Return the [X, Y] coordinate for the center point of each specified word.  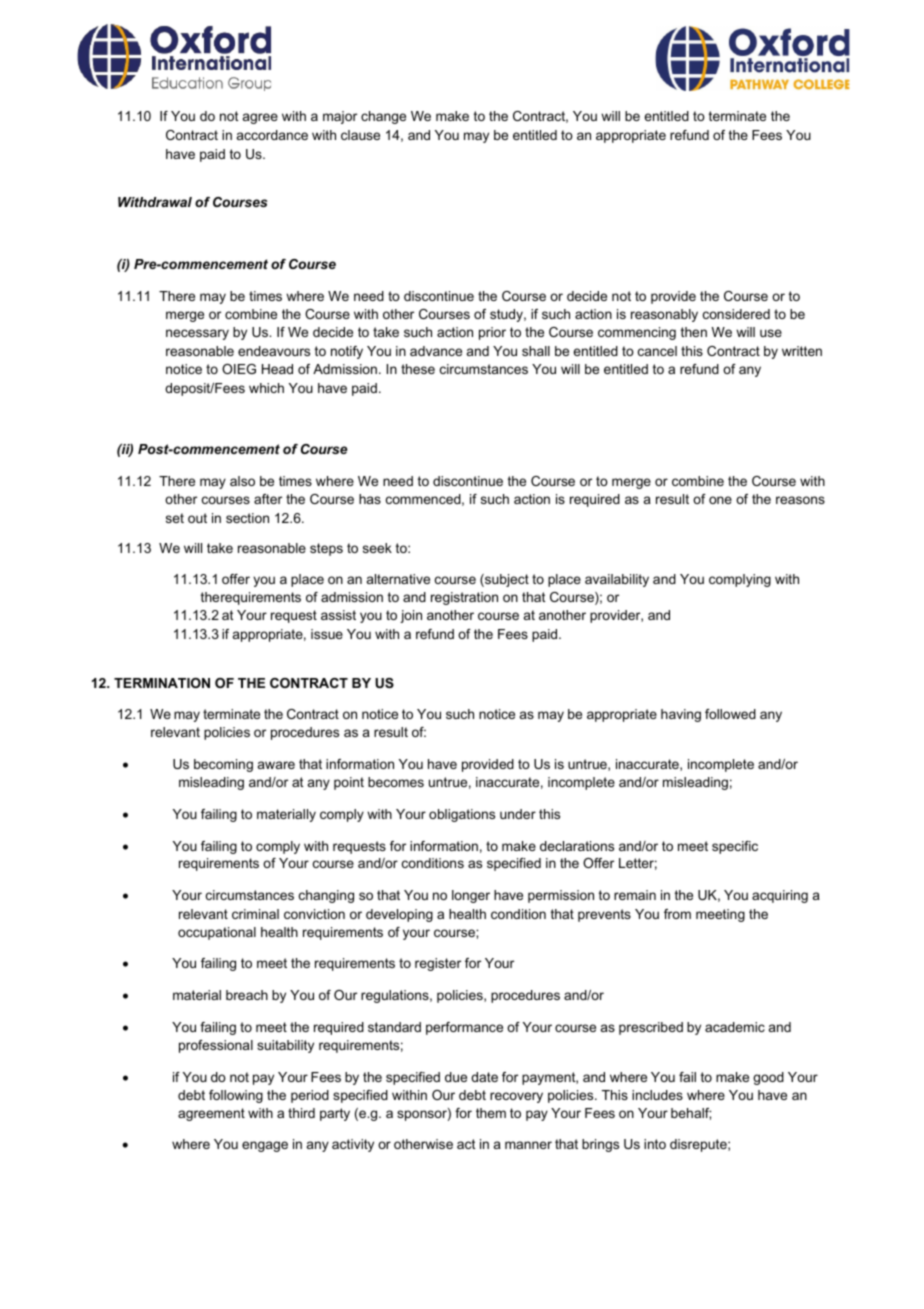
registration [464, 598]
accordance [272, 135]
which [266, 388]
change [383, 117]
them [491, 1113]
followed [730, 714]
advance [436, 351]
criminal [255, 914]
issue [327, 634]
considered [736, 314]
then [694, 332]
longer [471, 896]
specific [735, 847]
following [236, 1096]
